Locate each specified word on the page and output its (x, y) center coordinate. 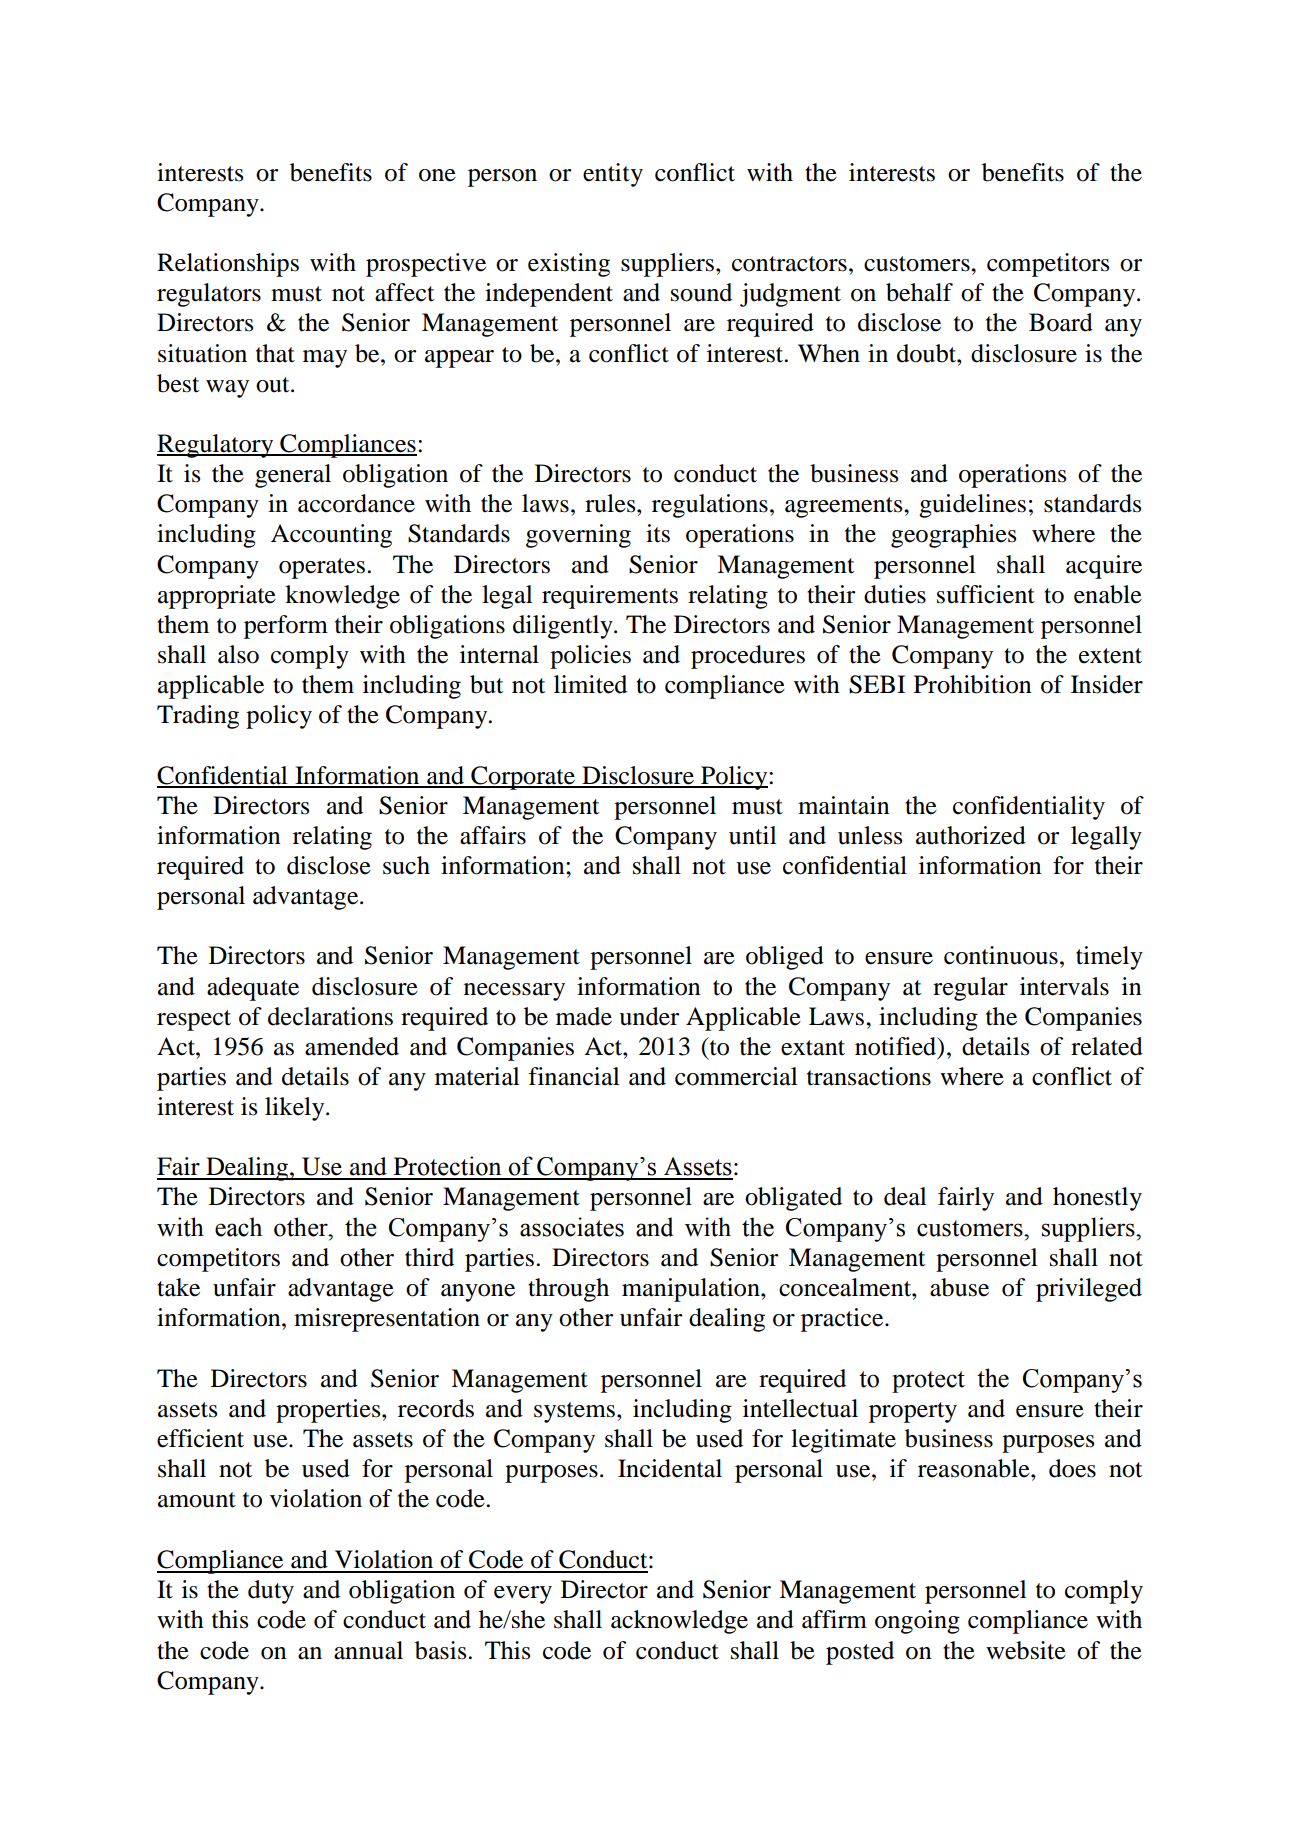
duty (271, 1592)
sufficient (986, 594)
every (523, 1595)
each (238, 1227)
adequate (253, 989)
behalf (919, 292)
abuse (959, 1287)
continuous (1001, 955)
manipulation (692, 1290)
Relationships (228, 265)
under (649, 1016)
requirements (610, 597)
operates (322, 568)
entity (613, 175)
